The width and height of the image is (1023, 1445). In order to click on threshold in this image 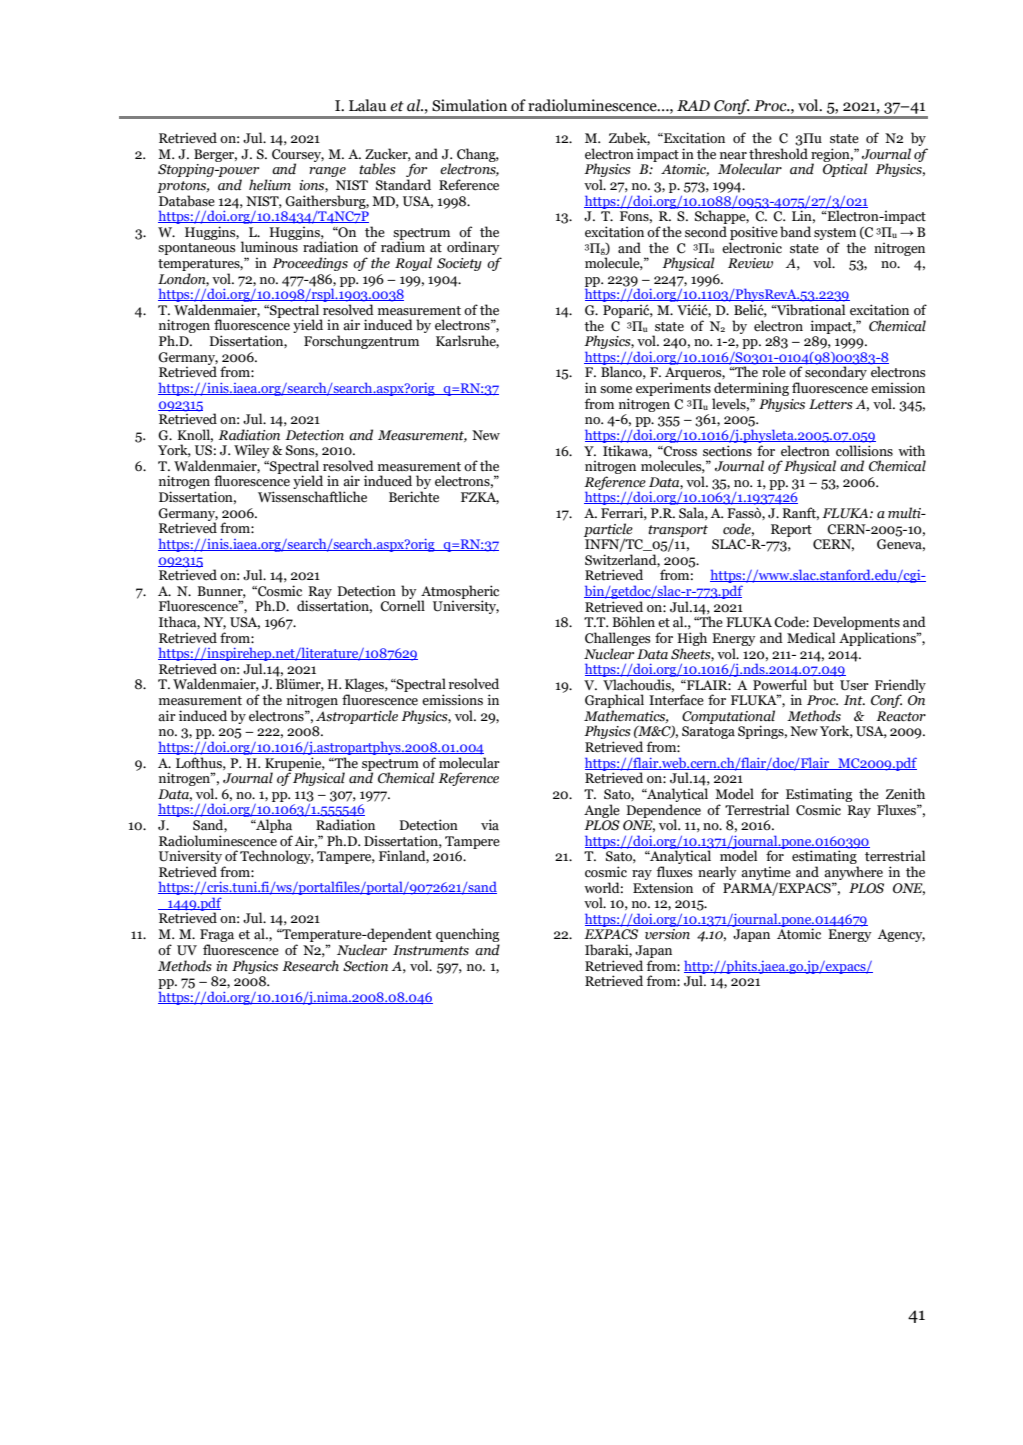, I will do `click(778, 154)`.
